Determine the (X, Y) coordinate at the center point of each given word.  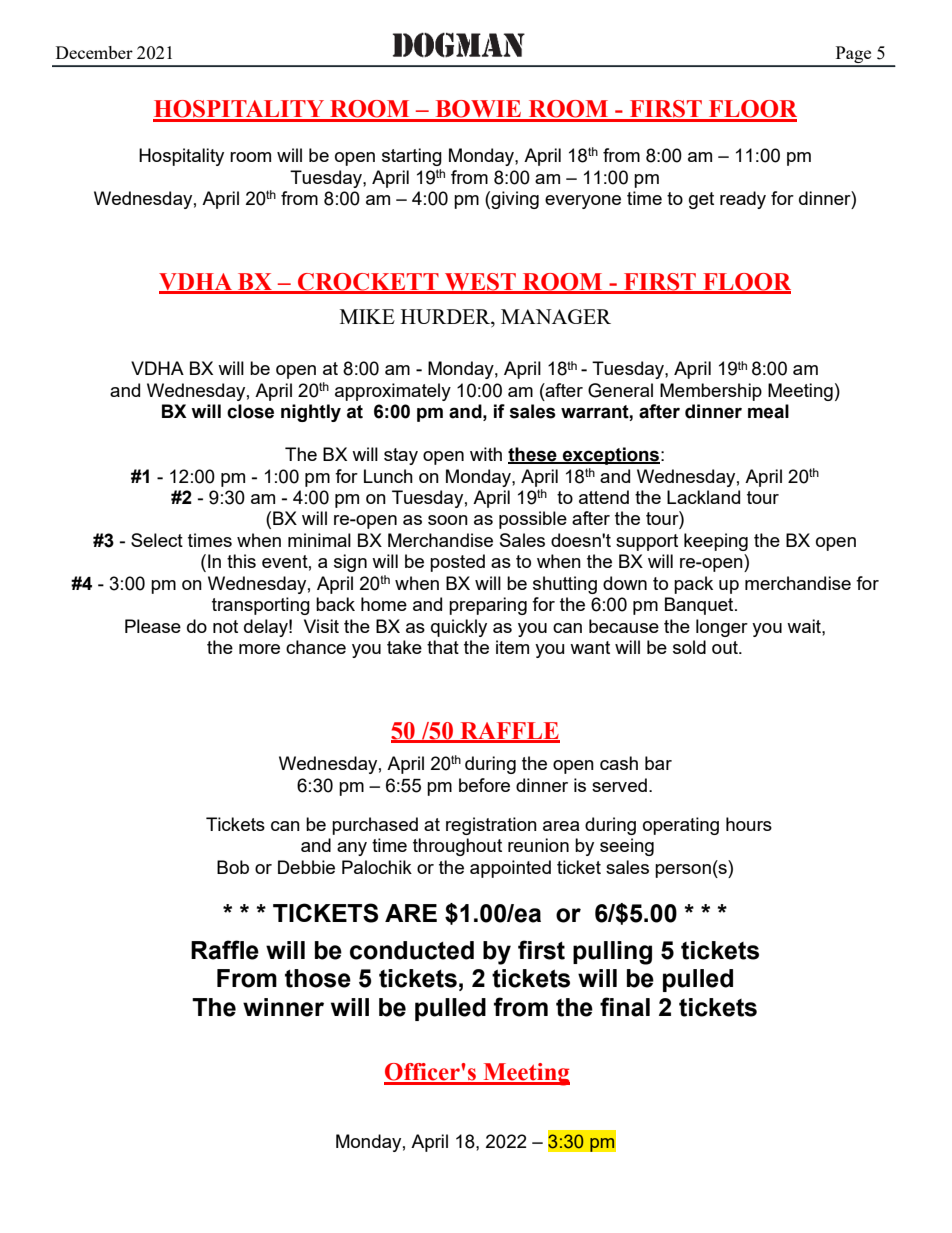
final (625, 1007)
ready (743, 200)
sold (689, 647)
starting (412, 157)
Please (153, 626)
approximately (393, 392)
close (250, 411)
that (443, 647)
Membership (711, 392)
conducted (412, 950)
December (94, 52)
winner (283, 1007)
